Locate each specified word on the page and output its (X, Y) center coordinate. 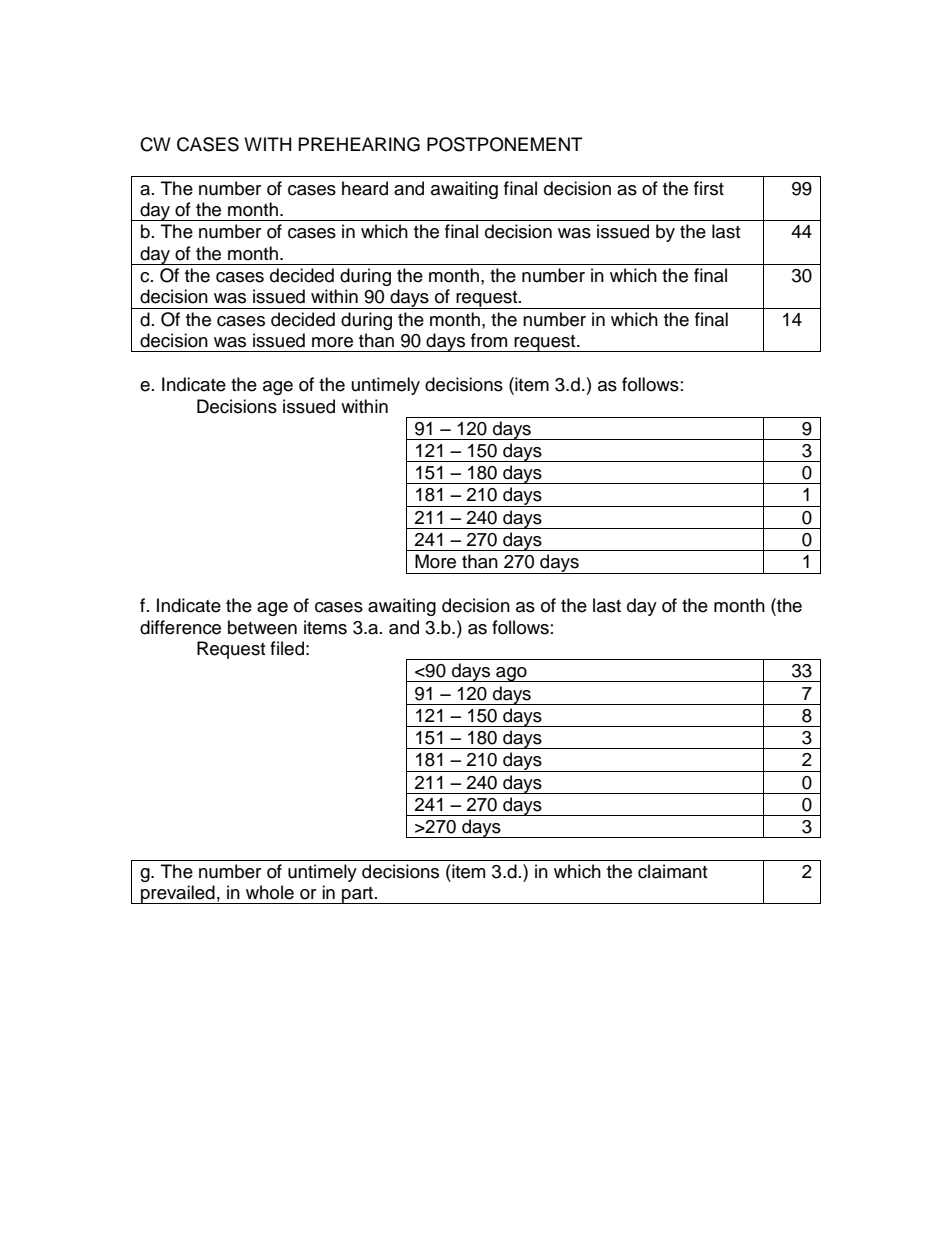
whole (270, 892)
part (358, 895)
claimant (672, 871)
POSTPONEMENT (505, 144)
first (709, 188)
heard (365, 188)
